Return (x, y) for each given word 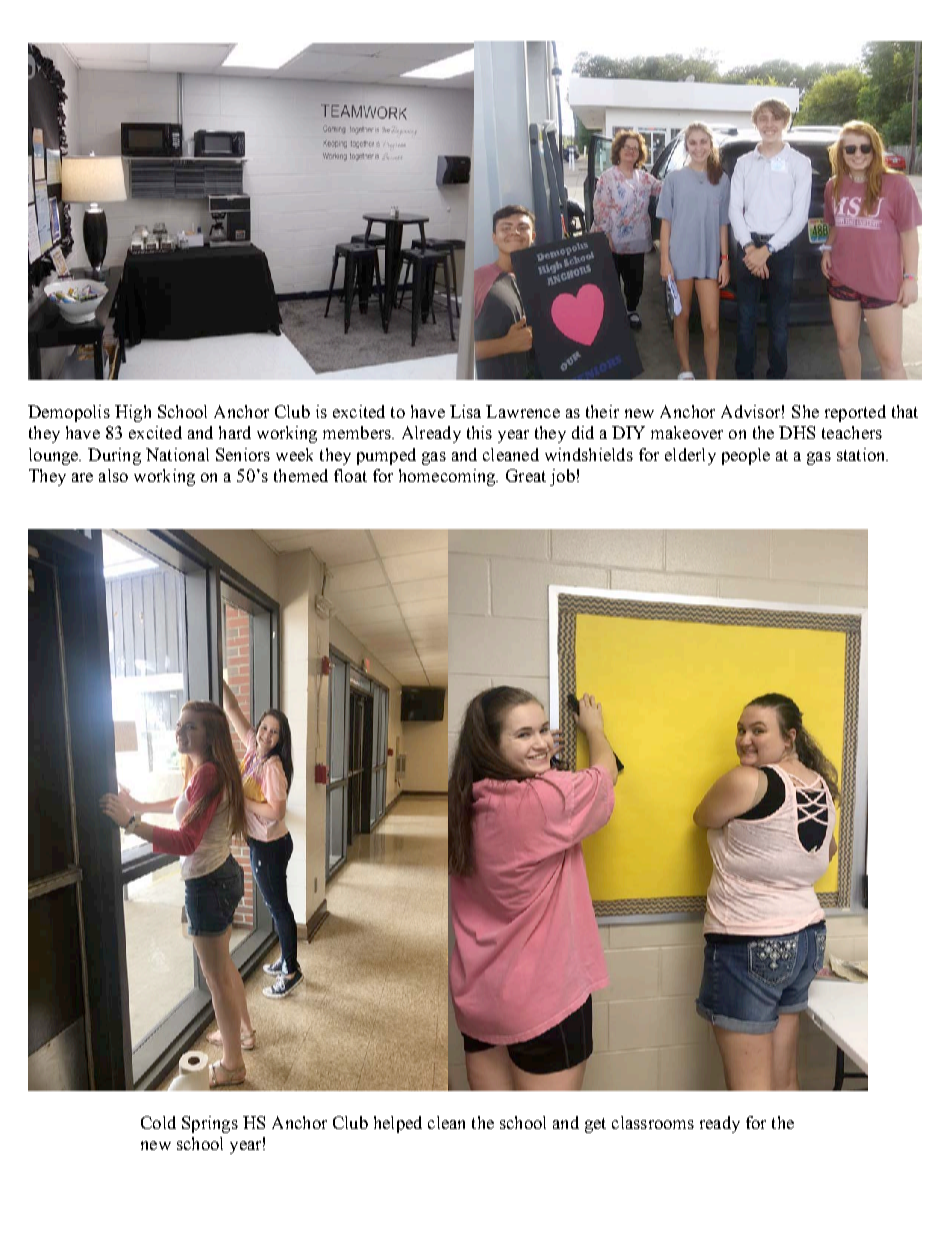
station (862, 454)
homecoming (448, 477)
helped (398, 1124)
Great (526, 475)
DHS (797, 432)
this (479, 432)
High (133, 413)
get (595, 1125)
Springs (210, 1124)
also (113, 475)
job (562, 477)
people (746, 456)
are (82, 477)
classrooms (653, 1122)
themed (301, 475)
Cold (158, 1122)
